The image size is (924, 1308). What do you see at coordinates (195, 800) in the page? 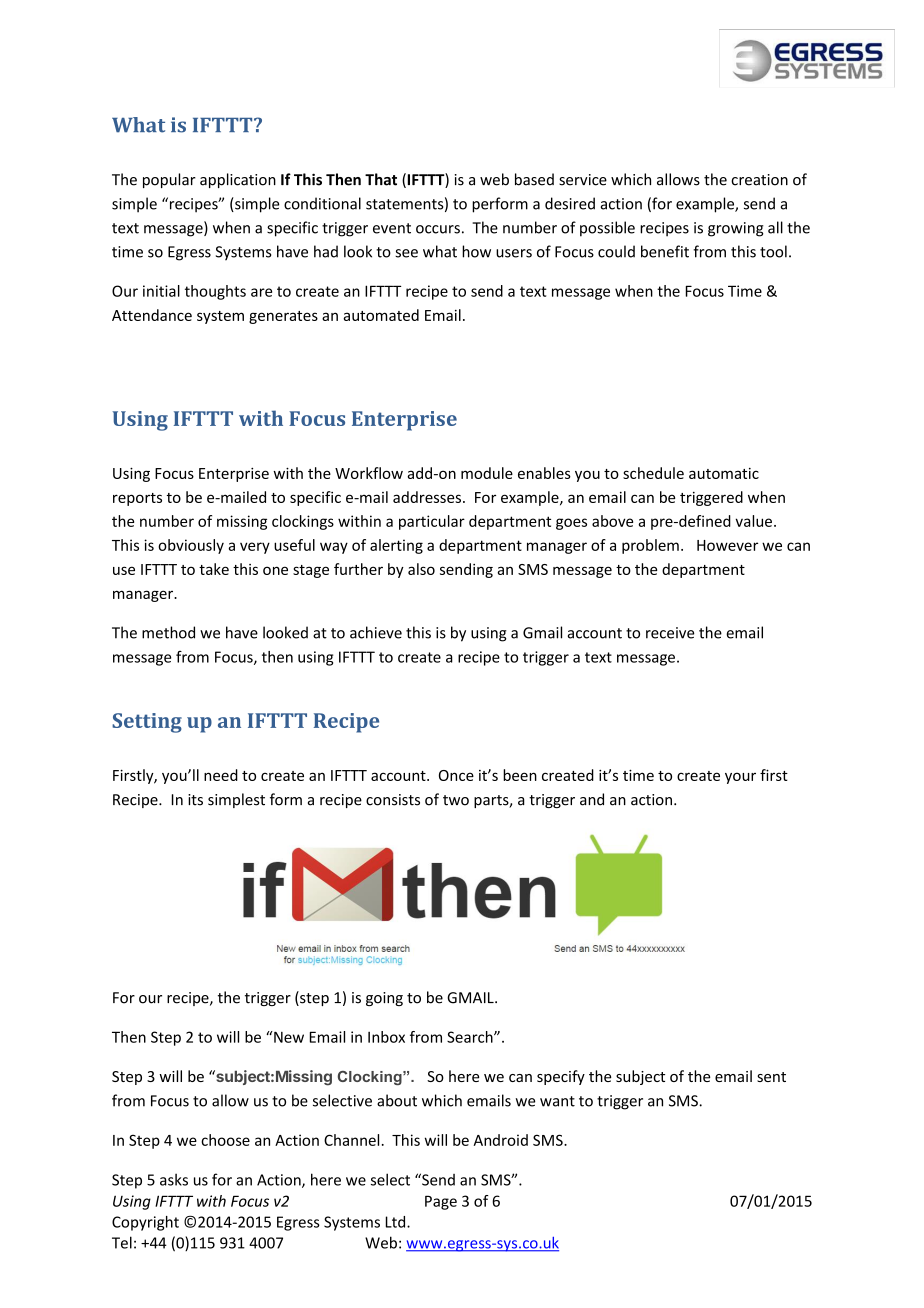
I see `its` at bounding box center [195, 800].
